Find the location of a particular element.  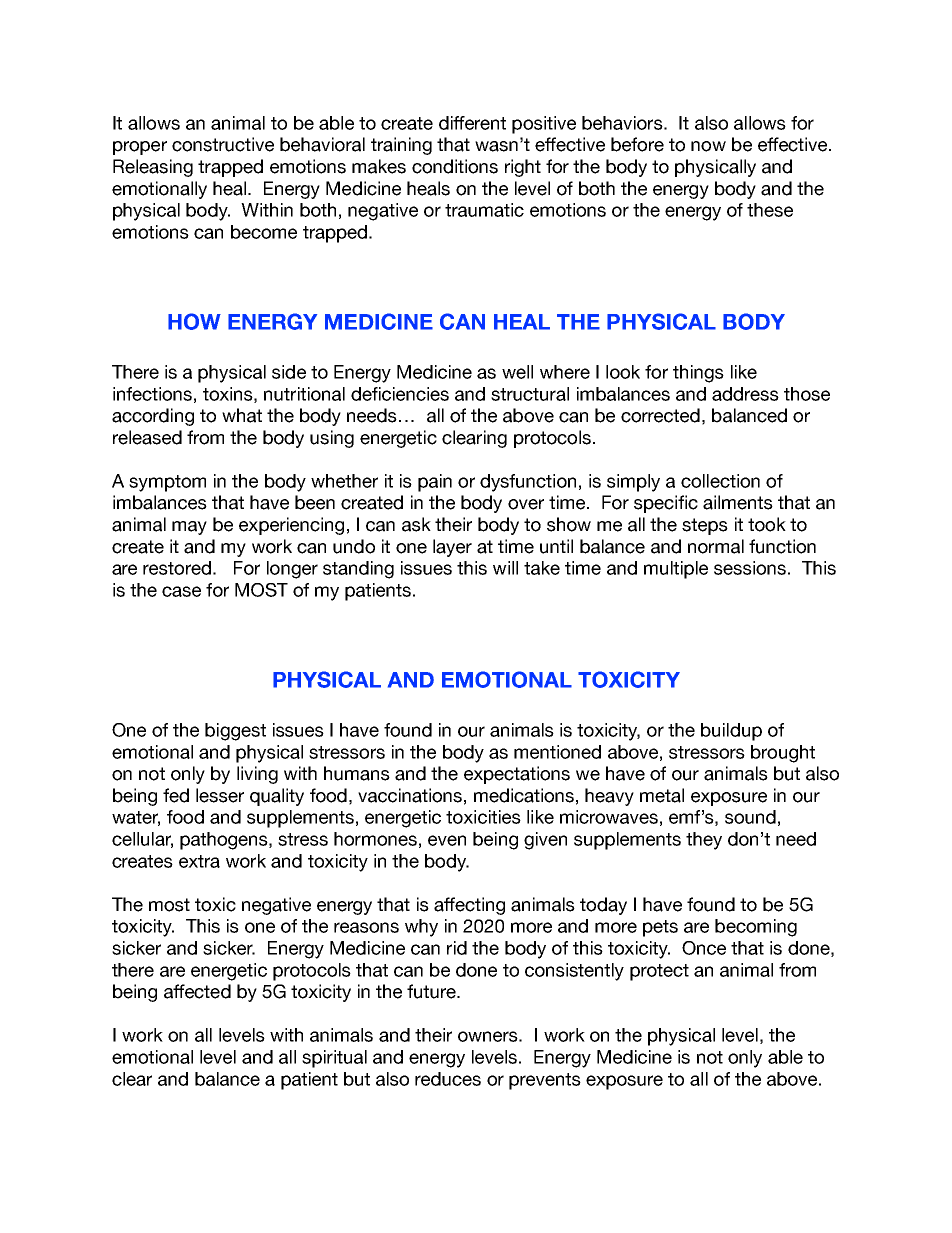

pain is located at coordinates (435, 483).
